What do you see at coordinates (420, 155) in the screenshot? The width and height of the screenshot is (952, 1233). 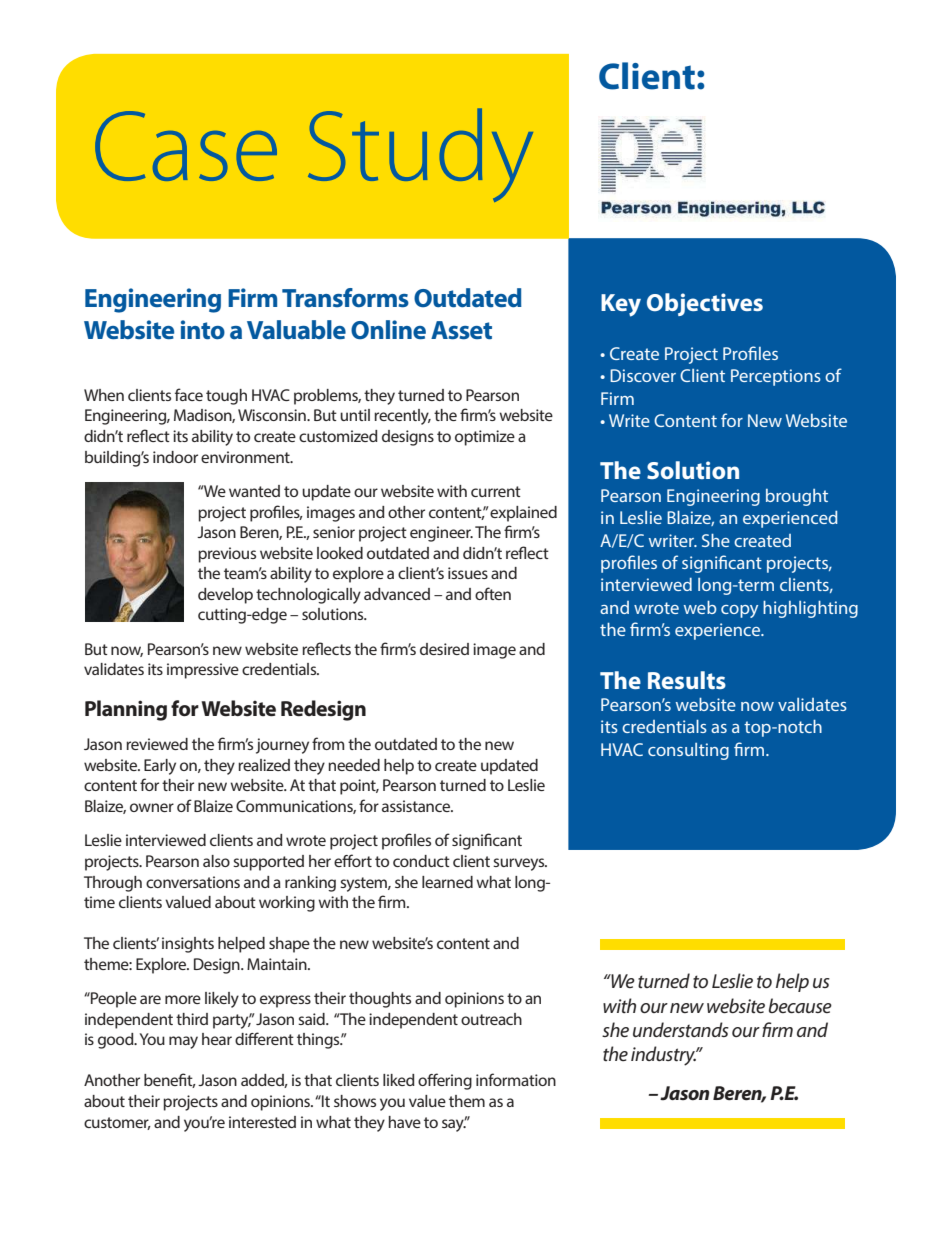 I see `Study` at bounding box center [420, 155].
